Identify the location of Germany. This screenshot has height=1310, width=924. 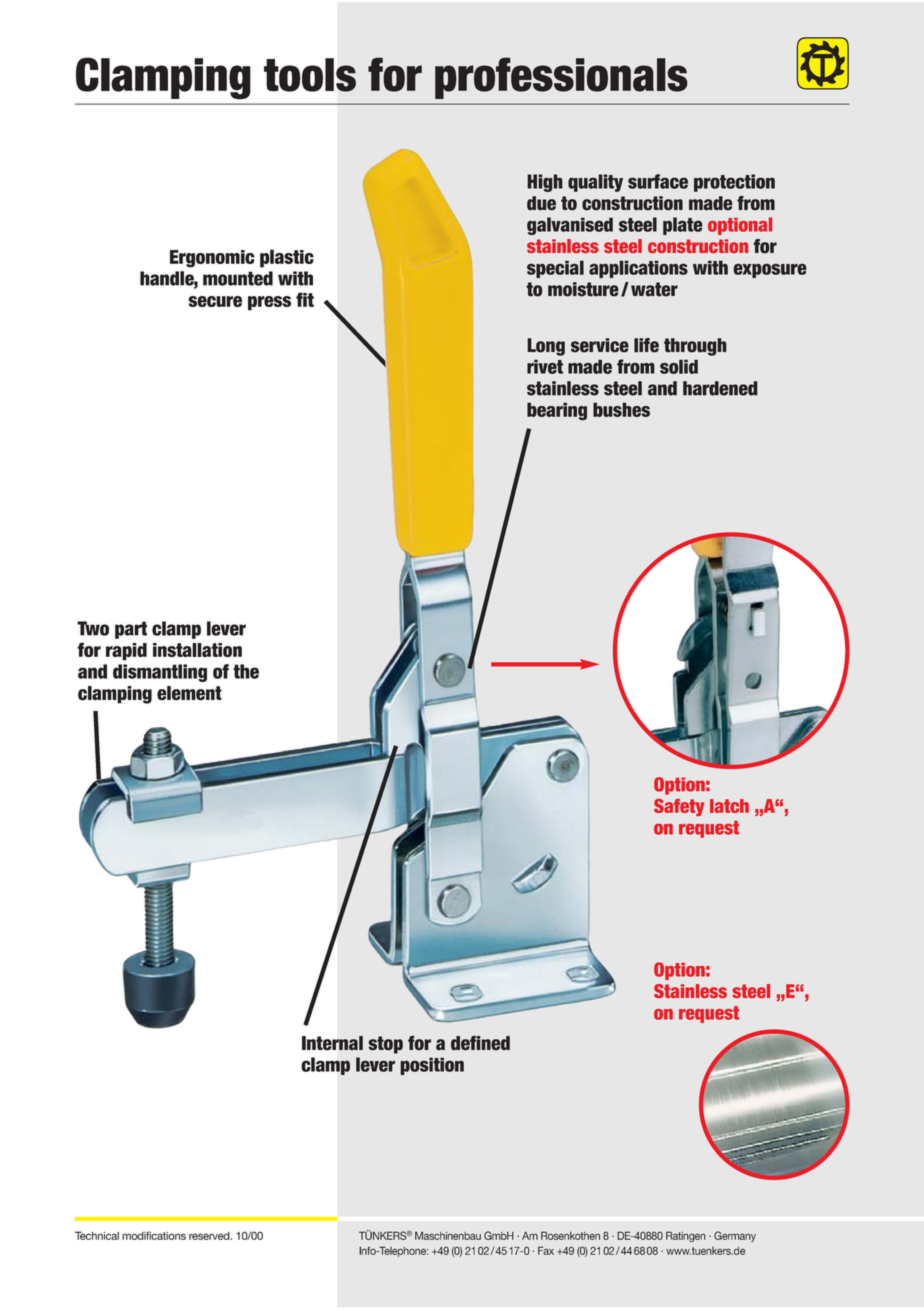
(735, 1236).
